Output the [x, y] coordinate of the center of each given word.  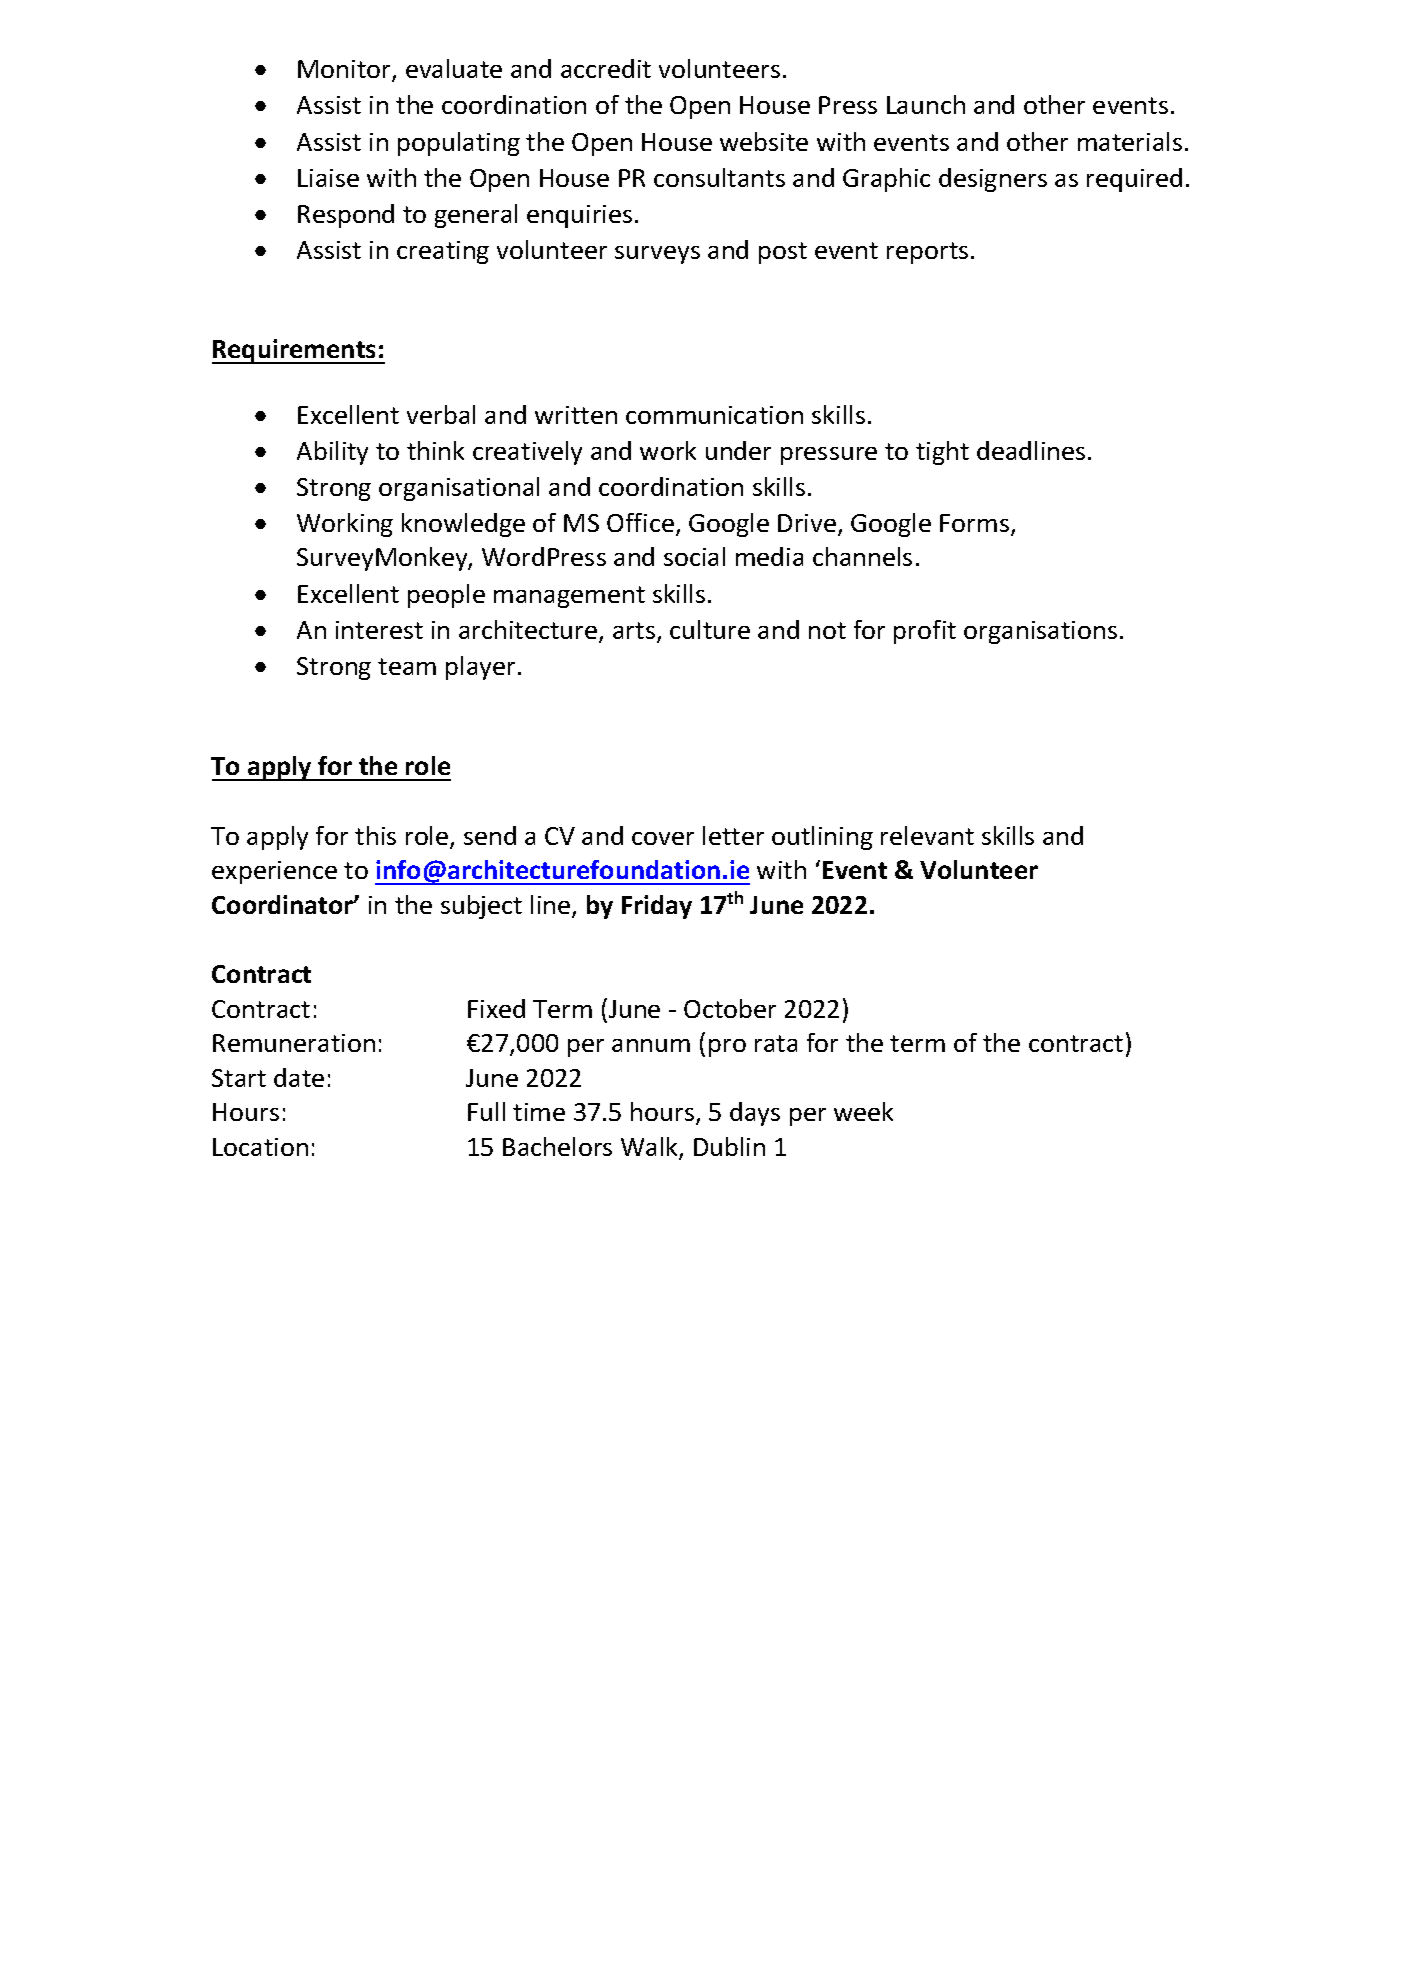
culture [710, 629]
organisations [1040, 632]
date [299, 1077]
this [375, 835]
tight [942, 453]
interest [379, 630]
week [863, 1111]
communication [714, 415]
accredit [606, 68]
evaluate [454, 68]
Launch [926, 104]
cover [663, 838]
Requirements [295, 351]
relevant [927, 835]
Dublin [729, 1146]
